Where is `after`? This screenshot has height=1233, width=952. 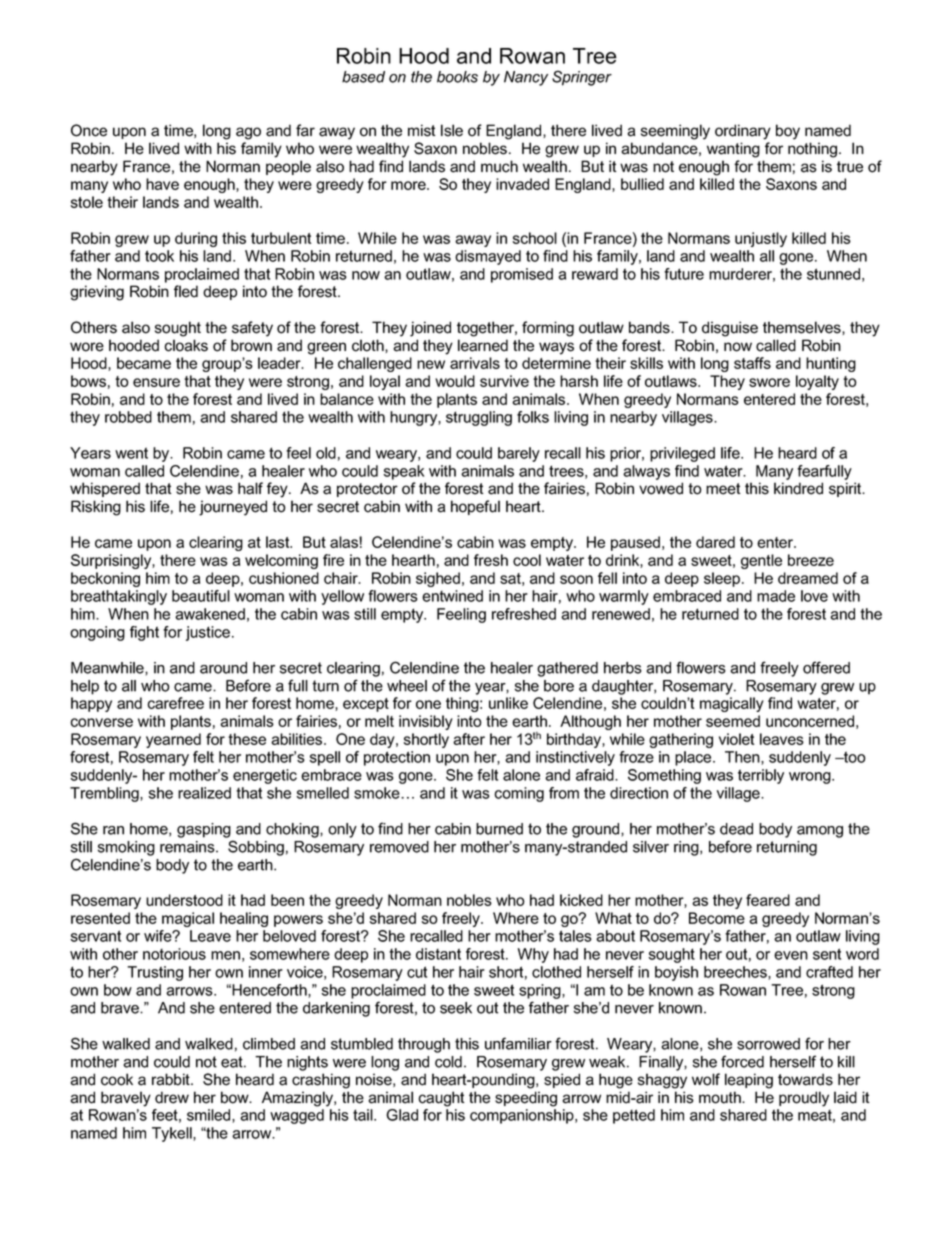
after is located at coordinates (469, 739).
